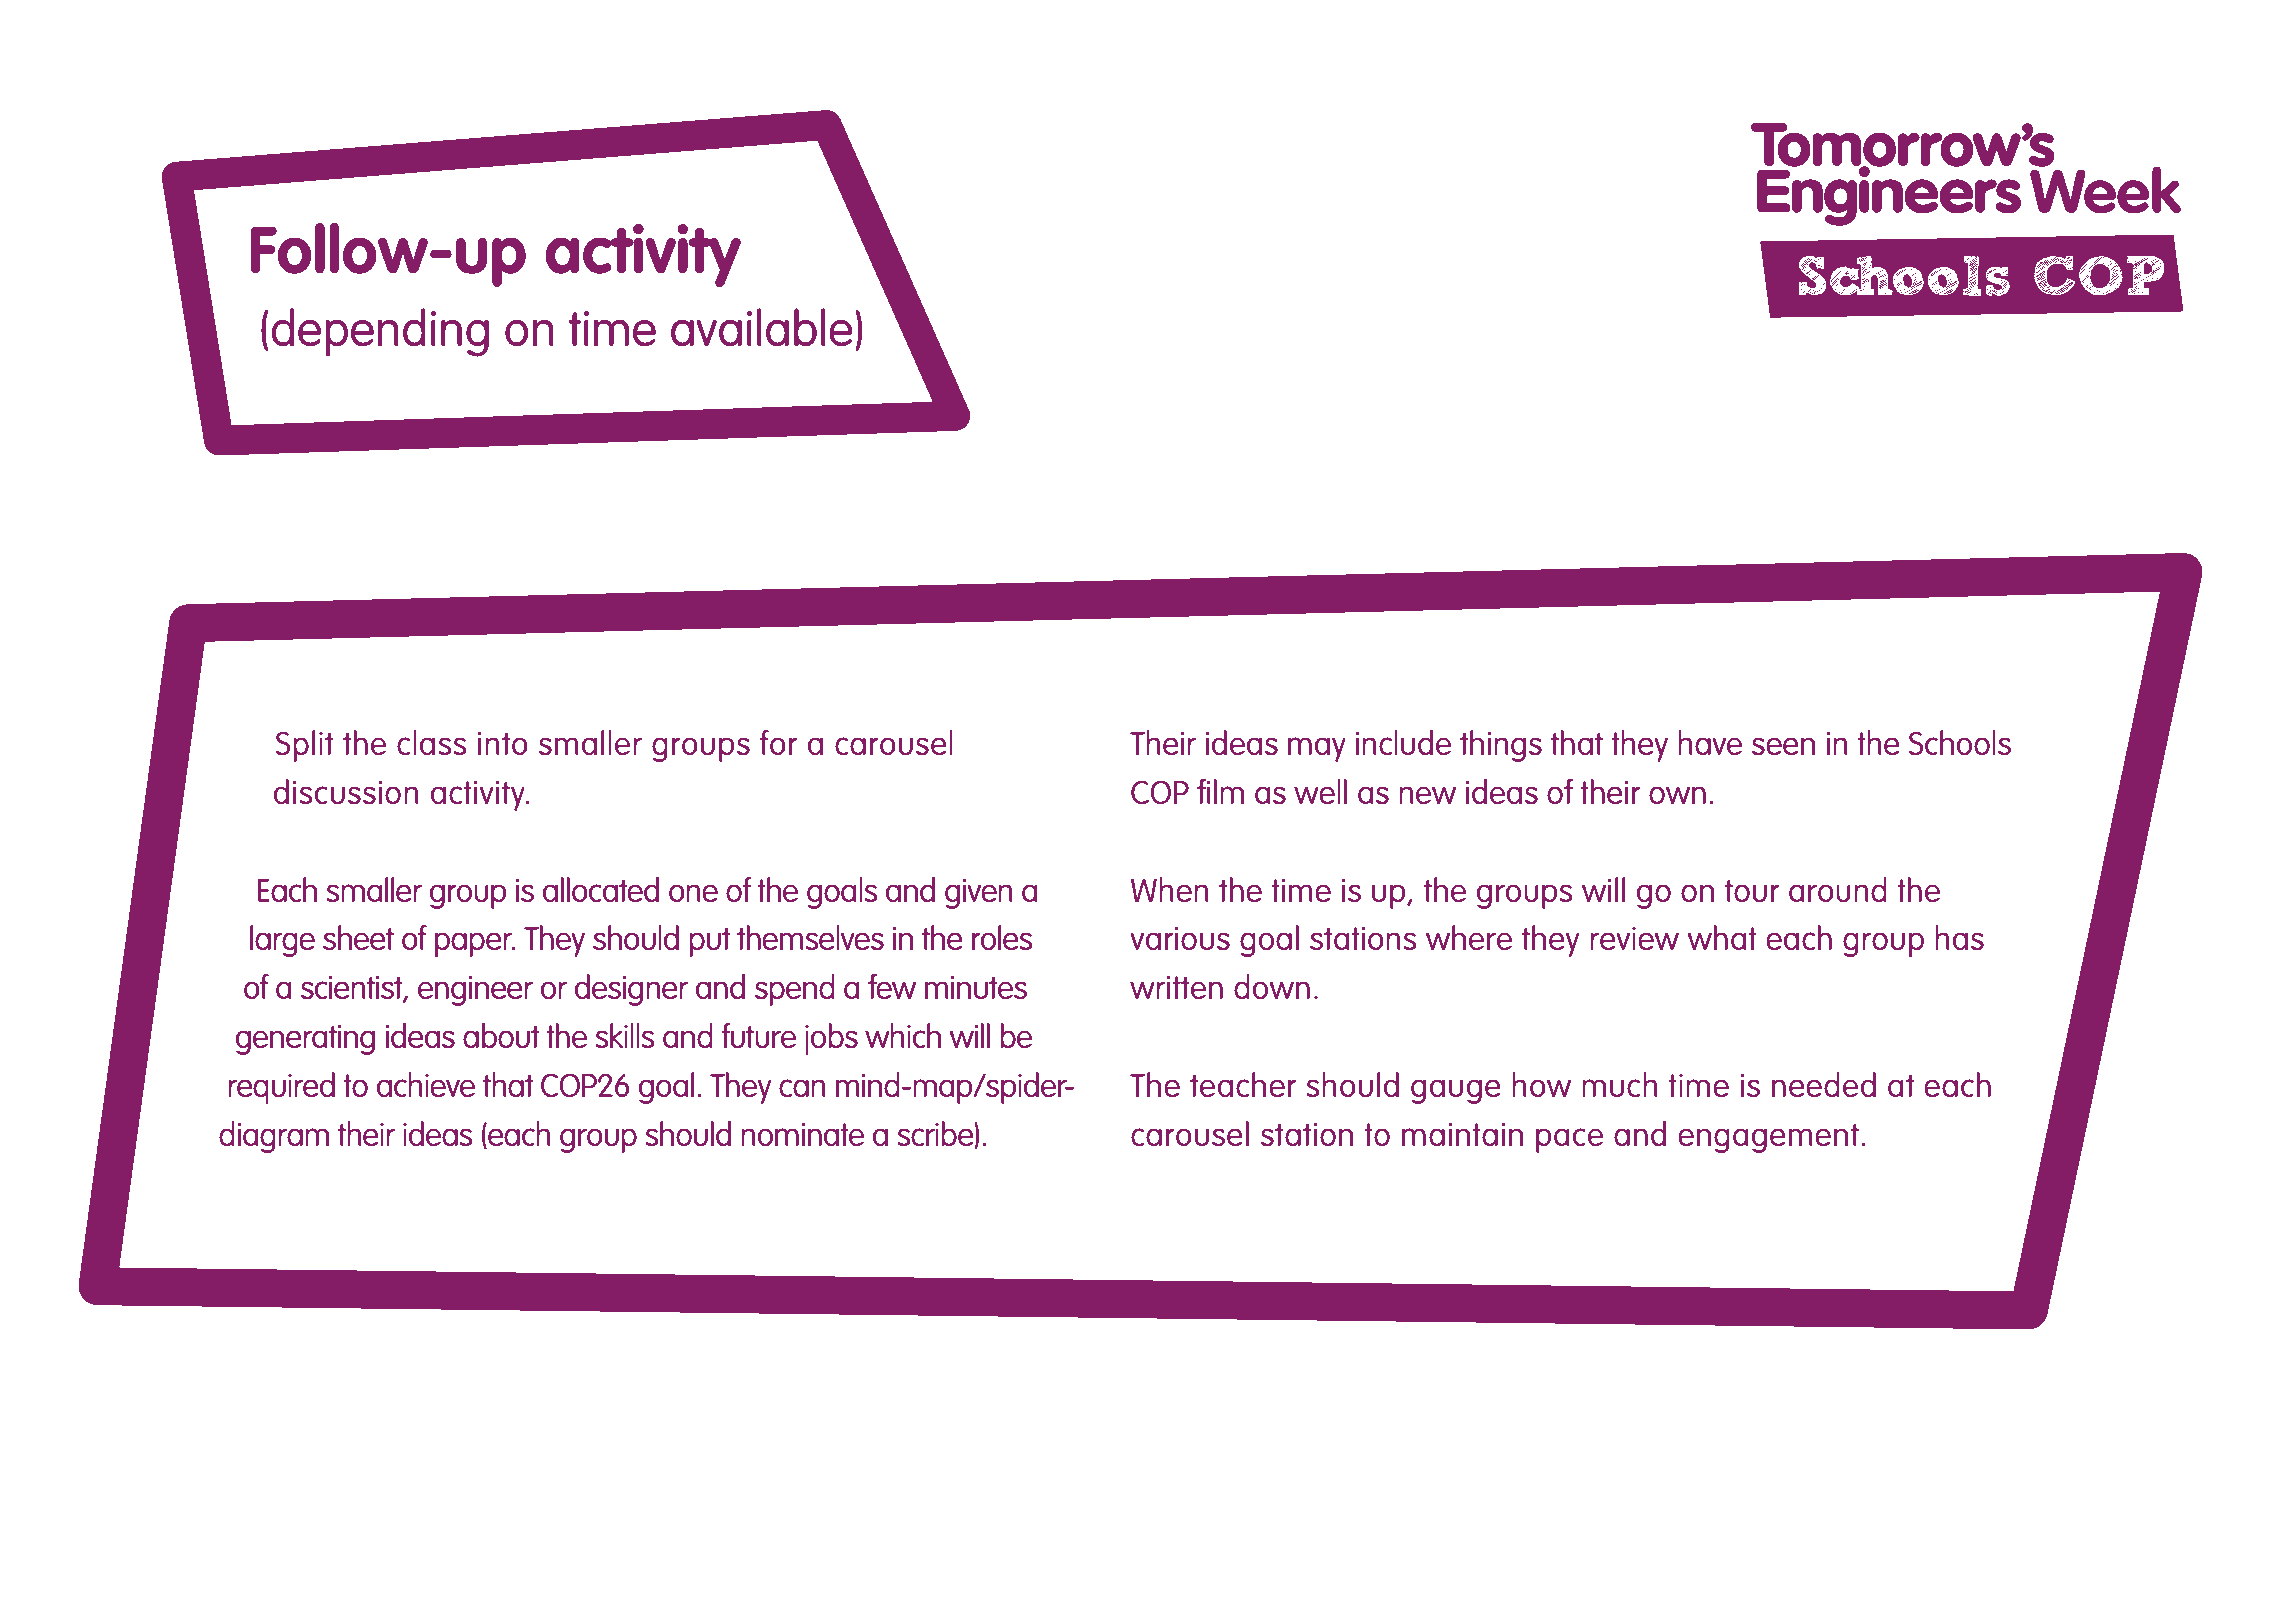 The image size is (2281, 1613). Describe the element at coordinates (762, 327) in the image. I see `available` at that location.
